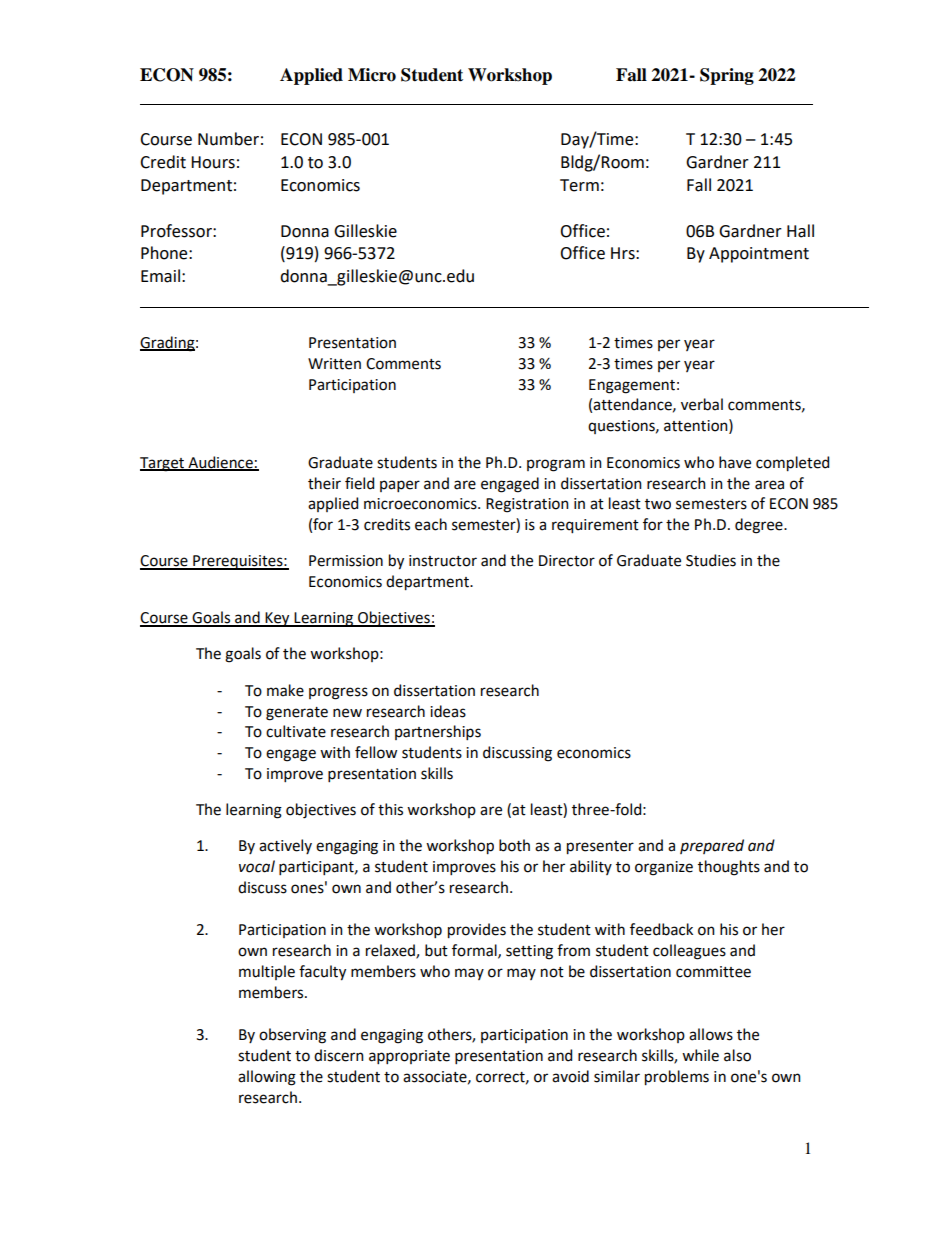  Describe the element at coordinates (277, 619) in the page. I see `Key` at that location.
